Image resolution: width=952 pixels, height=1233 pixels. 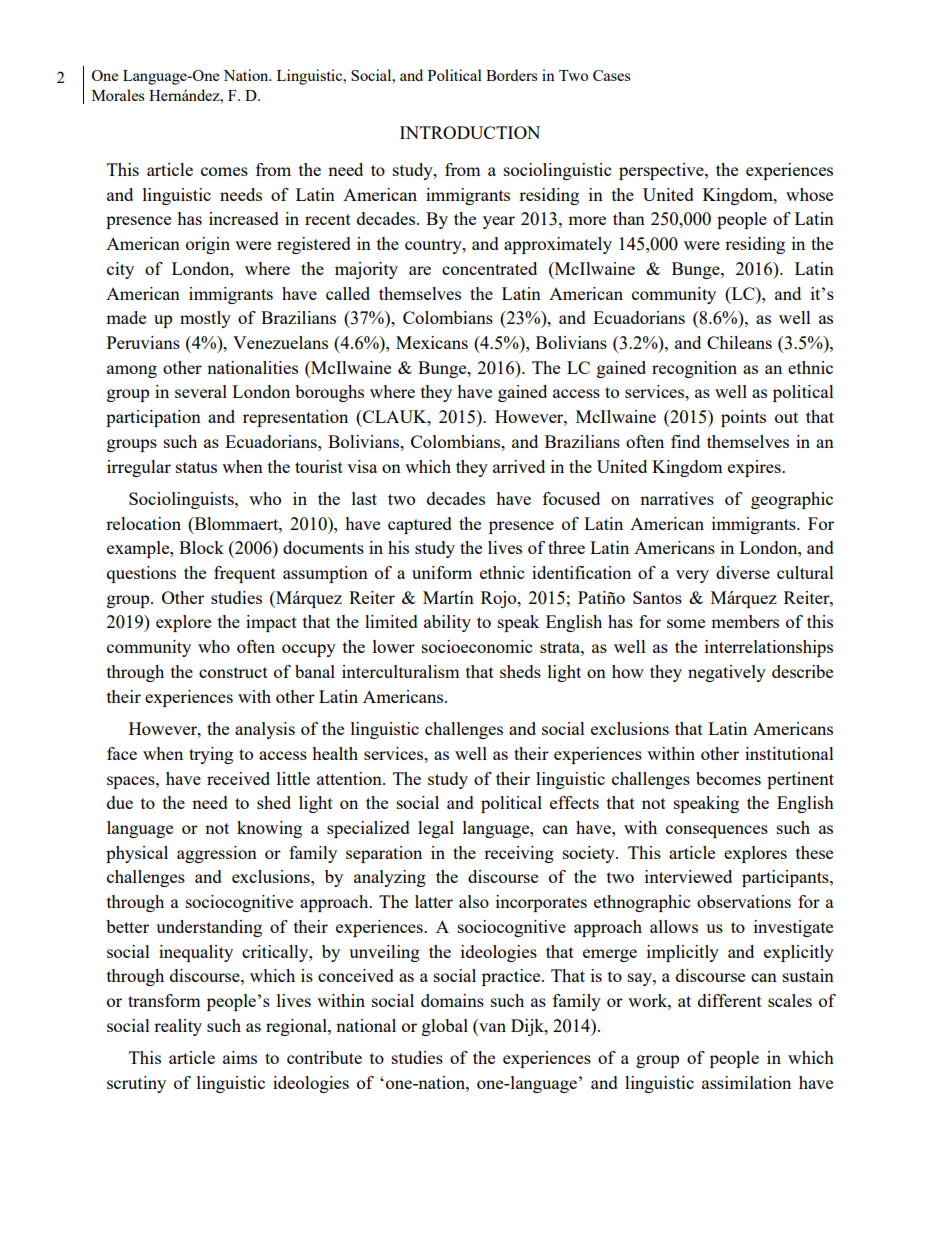 What do you see at coordinates (470, 132) in the image?
I see `INTRODUCTION` at bounding box center [470, 132].
